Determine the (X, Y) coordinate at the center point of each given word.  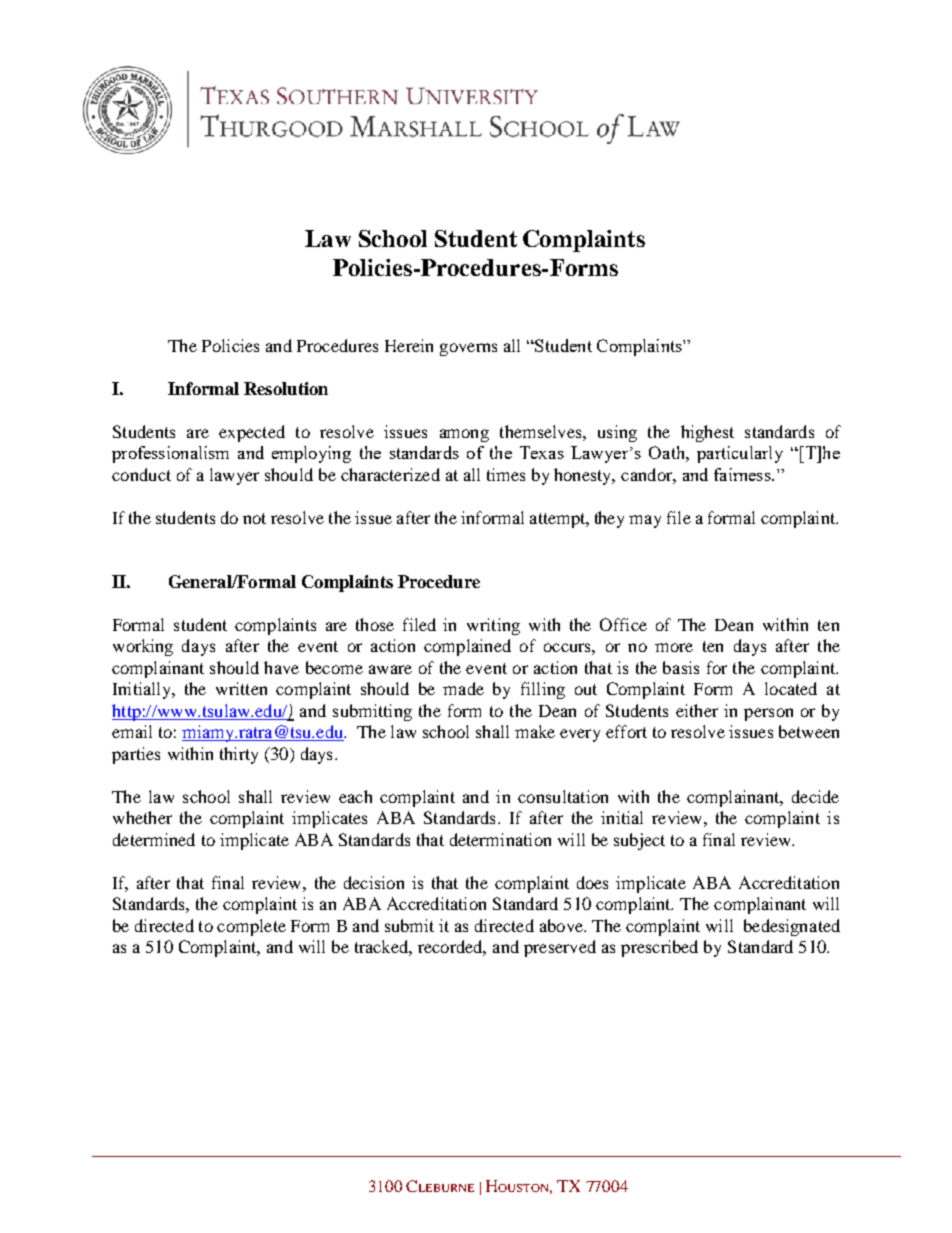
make (535, 731)
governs (468, 349)
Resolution (286, 388)
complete (251, 927)
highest (707, 433)
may (645, 521)
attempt (559, 520)
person (768, 714)
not (254, 518)
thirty (239, 755)
